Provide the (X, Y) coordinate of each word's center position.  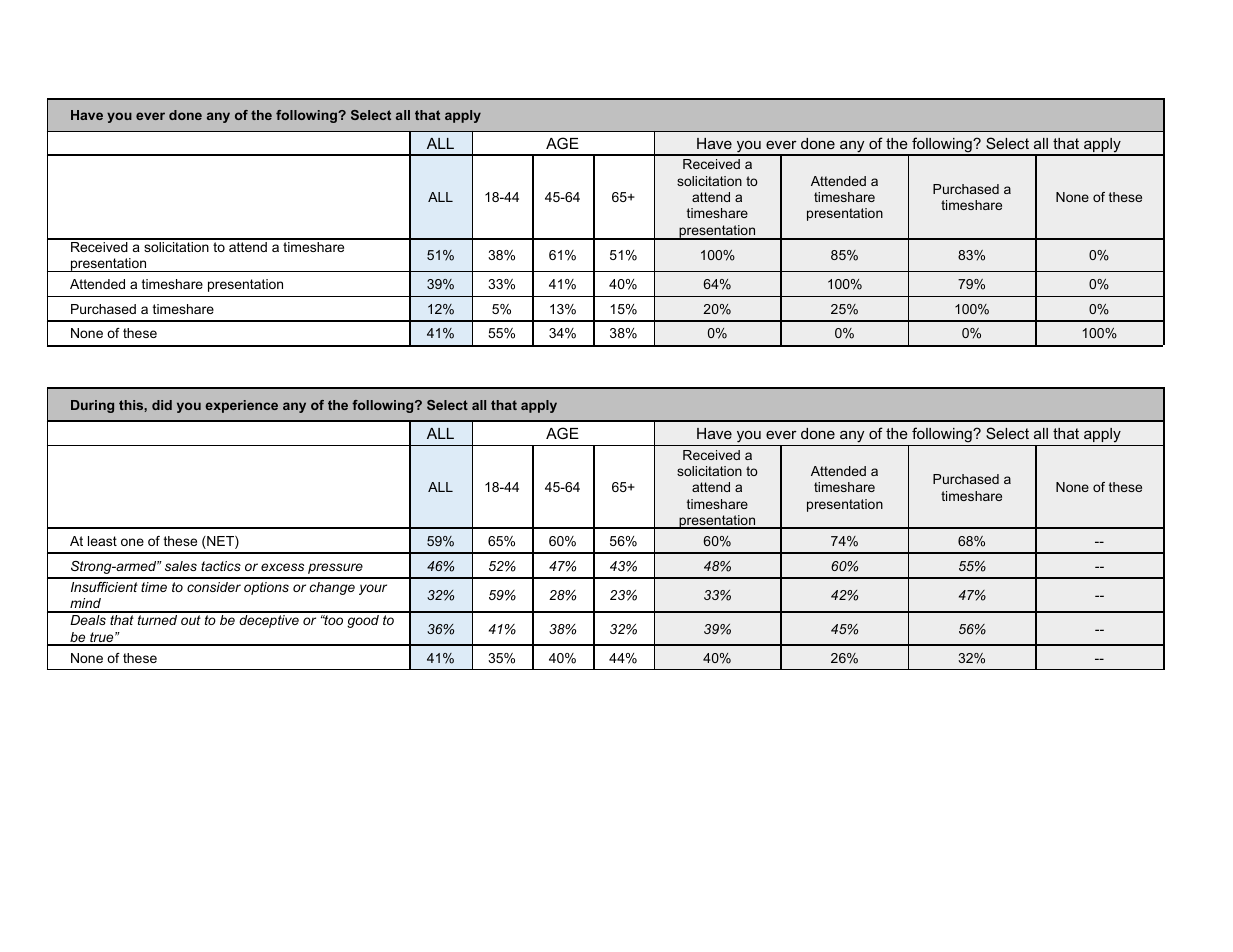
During (92, 406)
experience (241, 406)
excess (282, 567)
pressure (335, 568)
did (162, 405)
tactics (221, 566)
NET (220, 542)
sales (181, 566)
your (373, 589)
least (102, 541)
